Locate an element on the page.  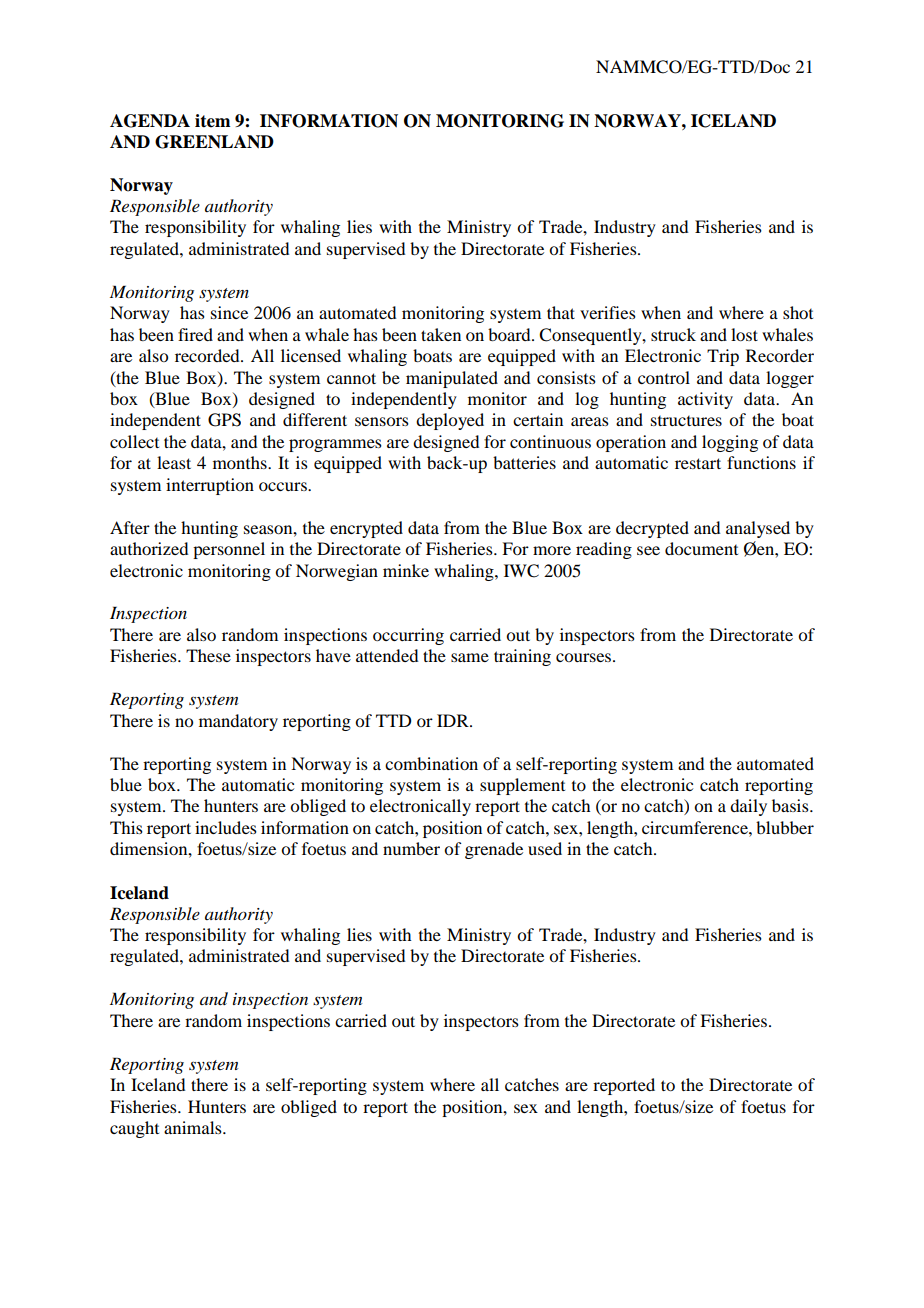
caught is located at coordinates (134, 1129).
